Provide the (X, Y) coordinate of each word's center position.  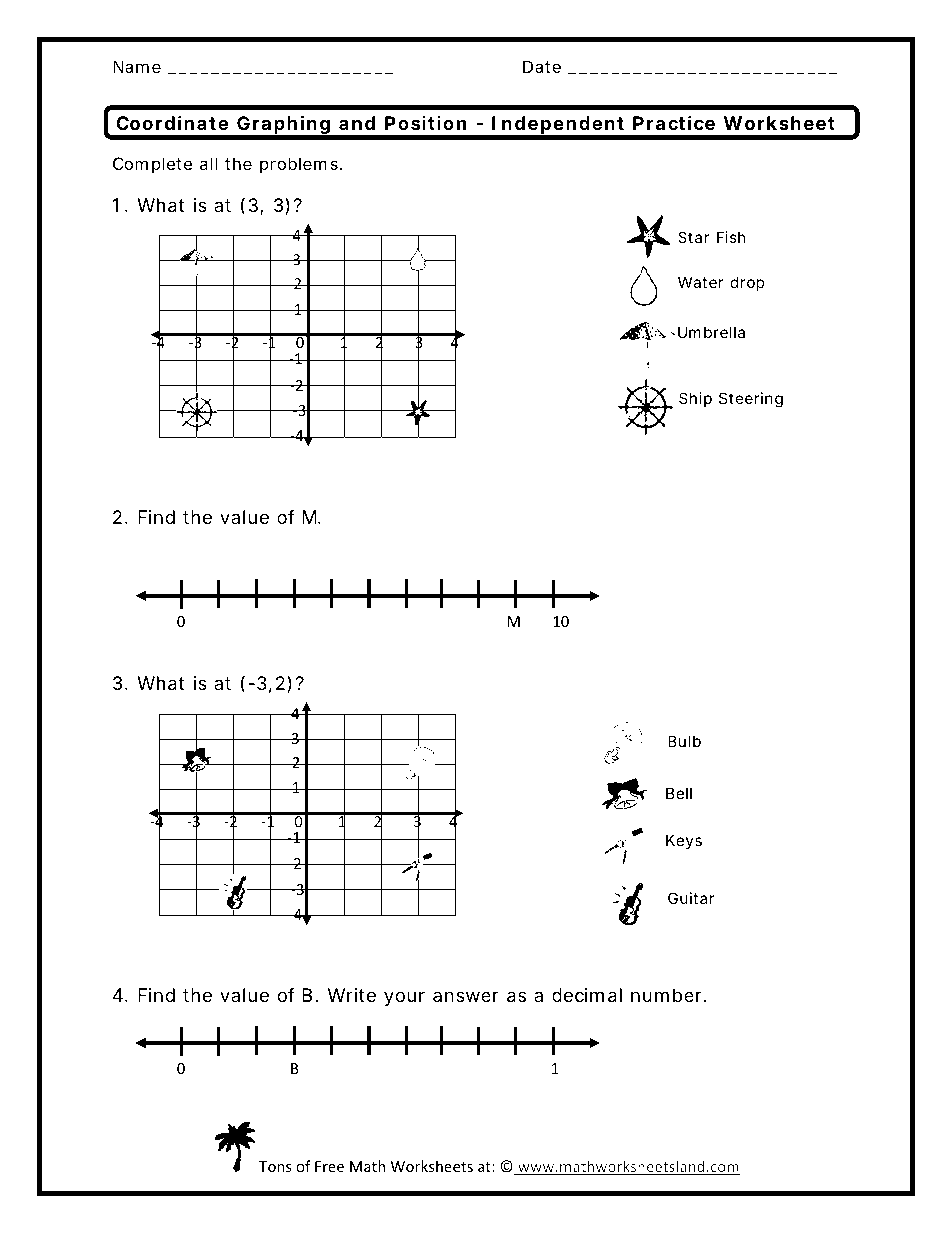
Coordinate (172, 123)
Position (425, 123)
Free (329, 1166)
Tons (275, 1166)
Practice (674, 123)
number (666, 995)
